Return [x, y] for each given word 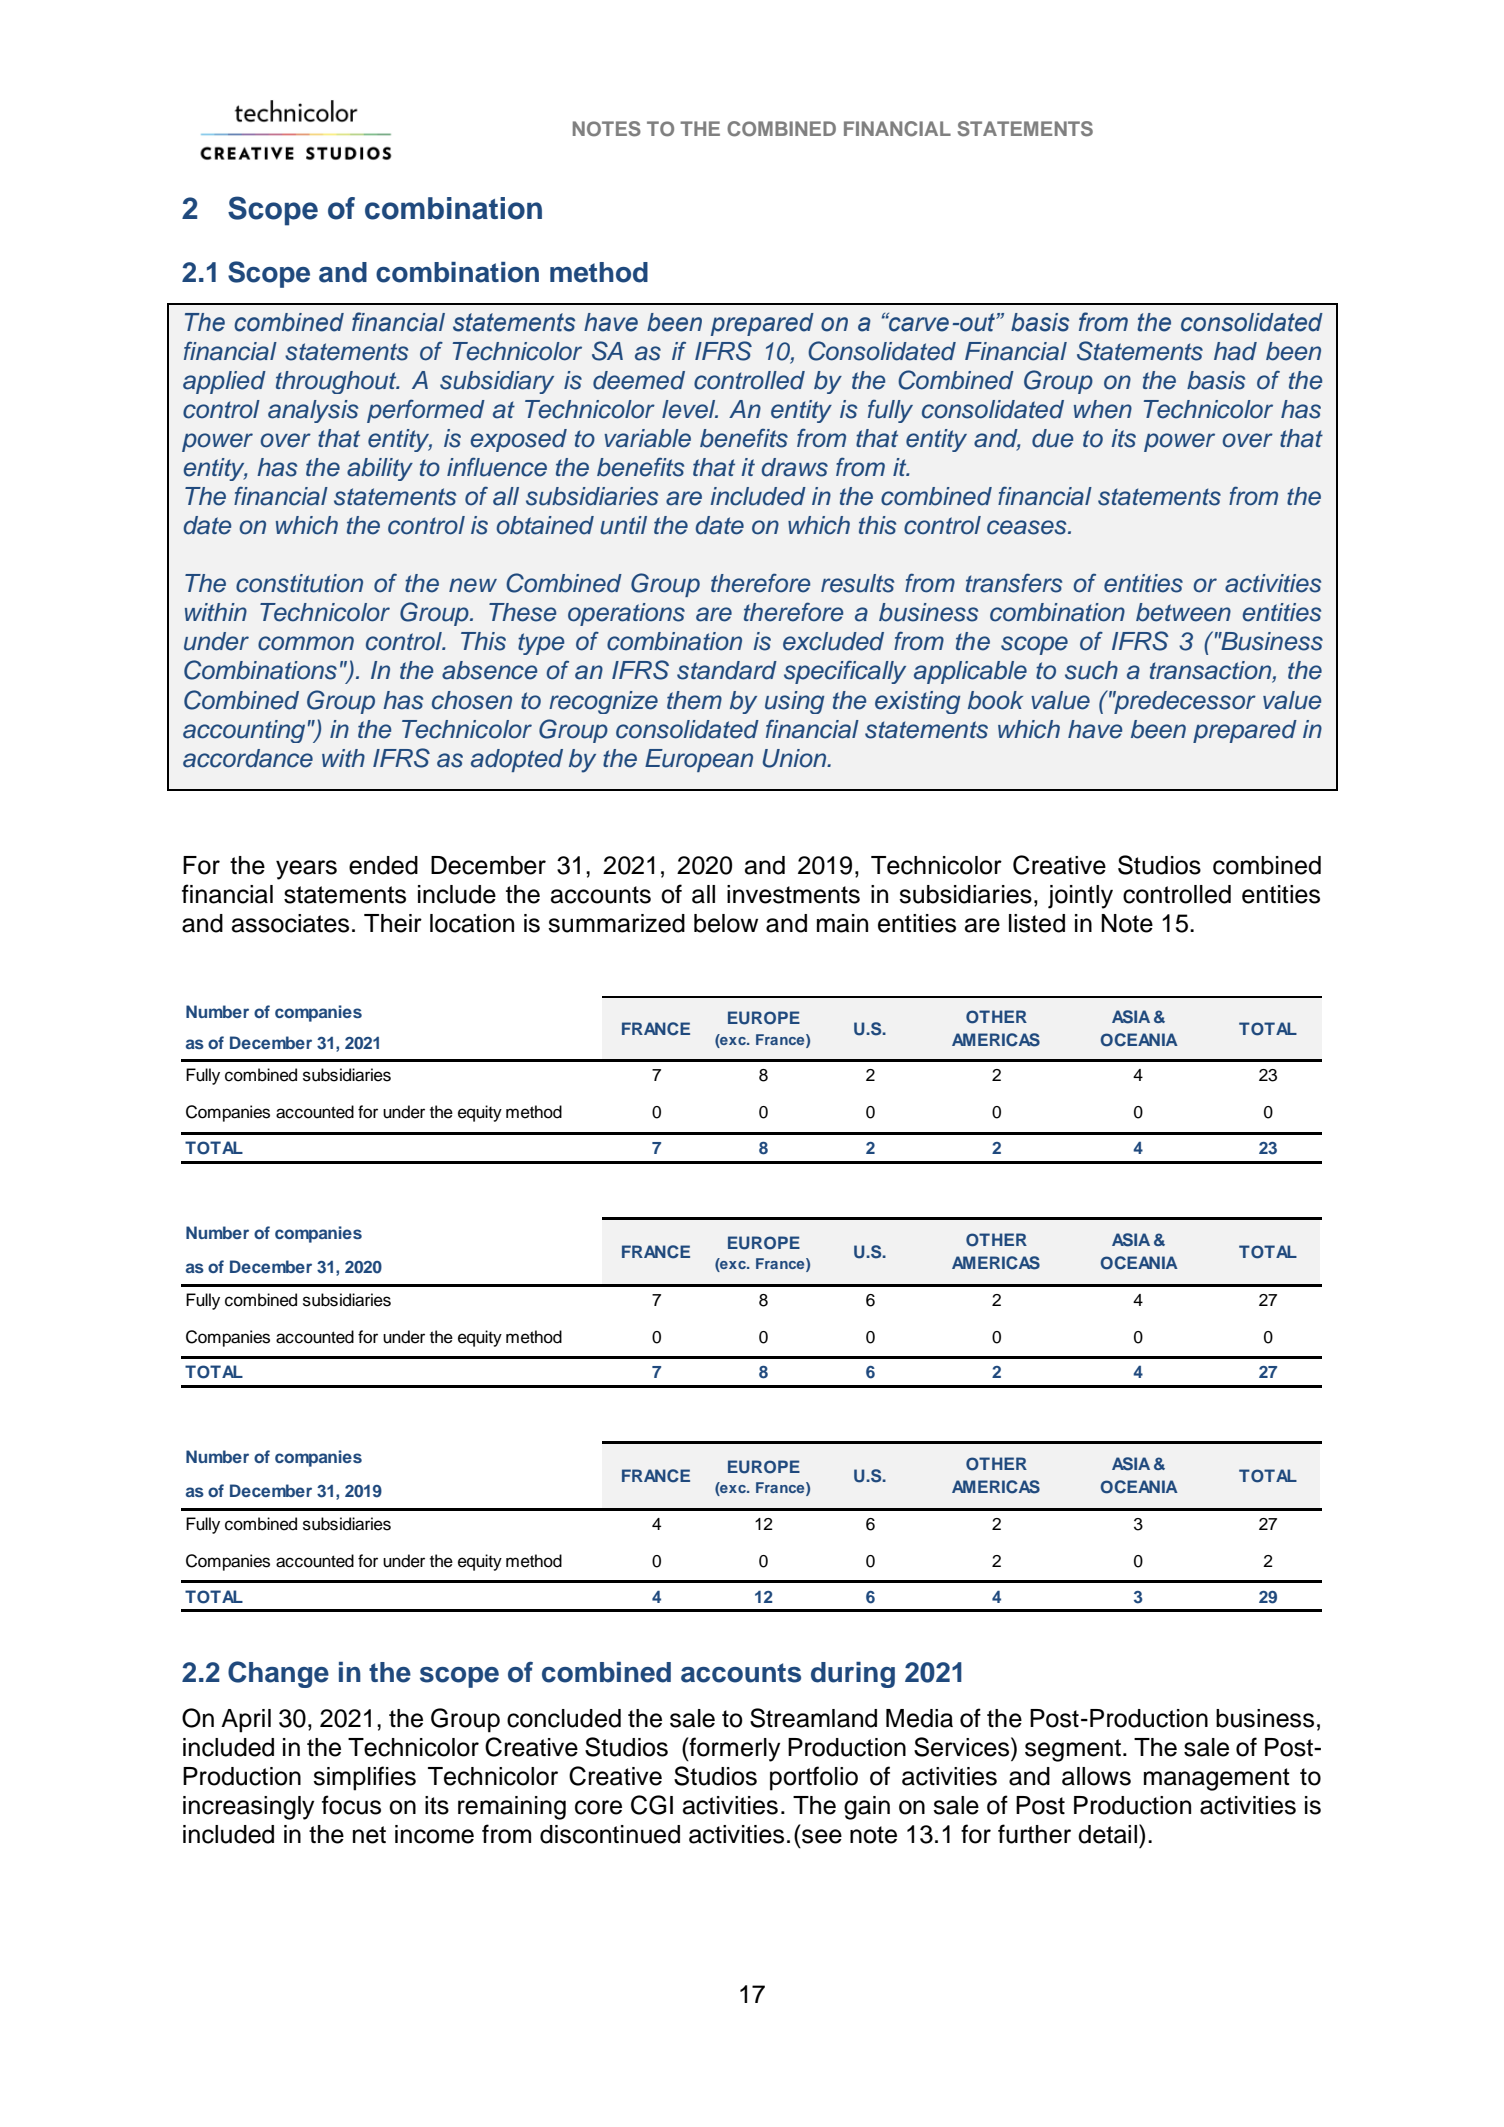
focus [351, 1805]
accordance [248, 758]
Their [393, 923]
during [853, 1675]
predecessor [1184, 702]
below [726, 923]
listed [1037, 923]
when [1103, 409]
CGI [652, 1805]
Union [796, 758]
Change [278, 1674]
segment [1073, 1750]
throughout [337, 382]
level [690, 409]
